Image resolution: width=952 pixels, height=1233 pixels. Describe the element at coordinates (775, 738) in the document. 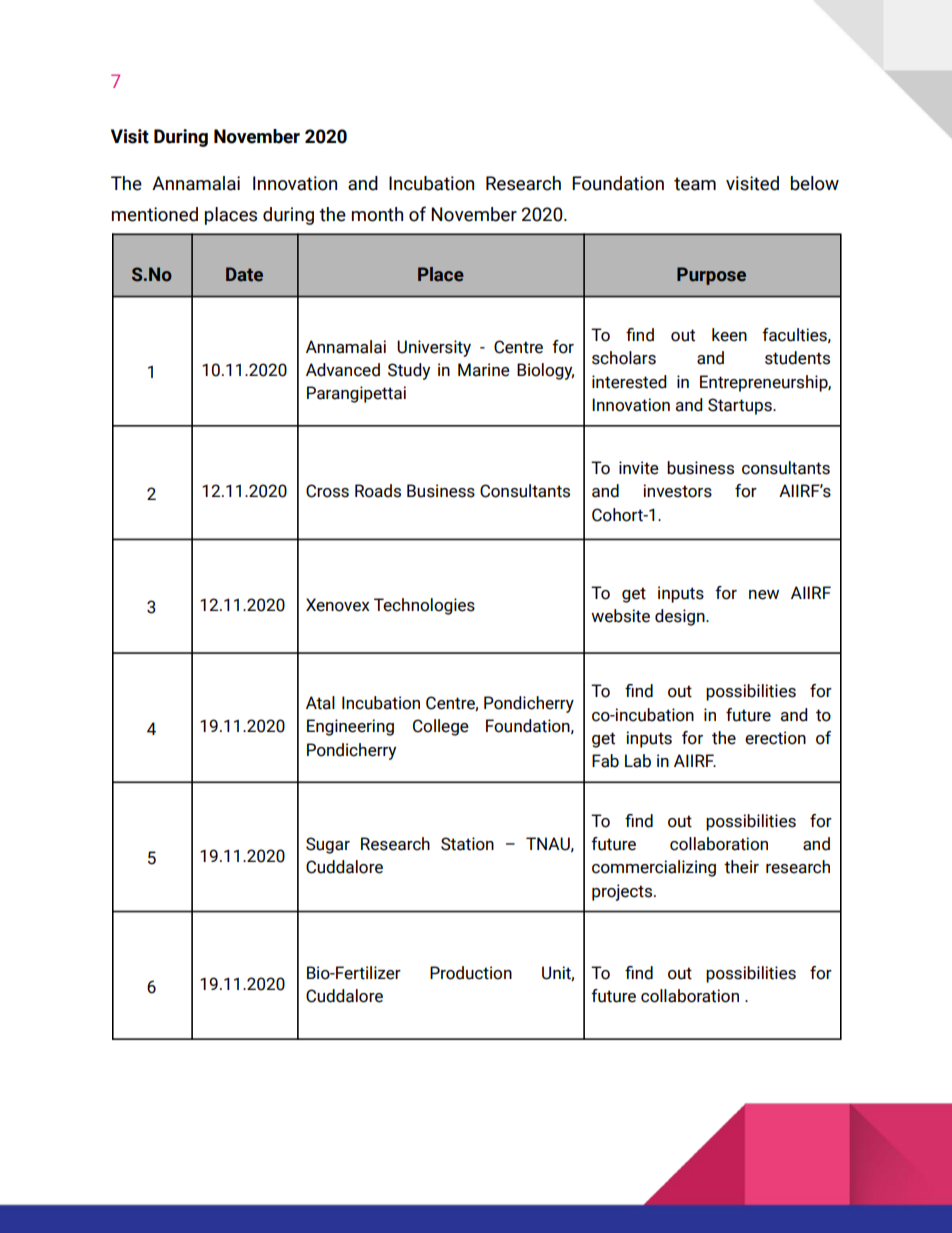

I see `erection` at that location.
